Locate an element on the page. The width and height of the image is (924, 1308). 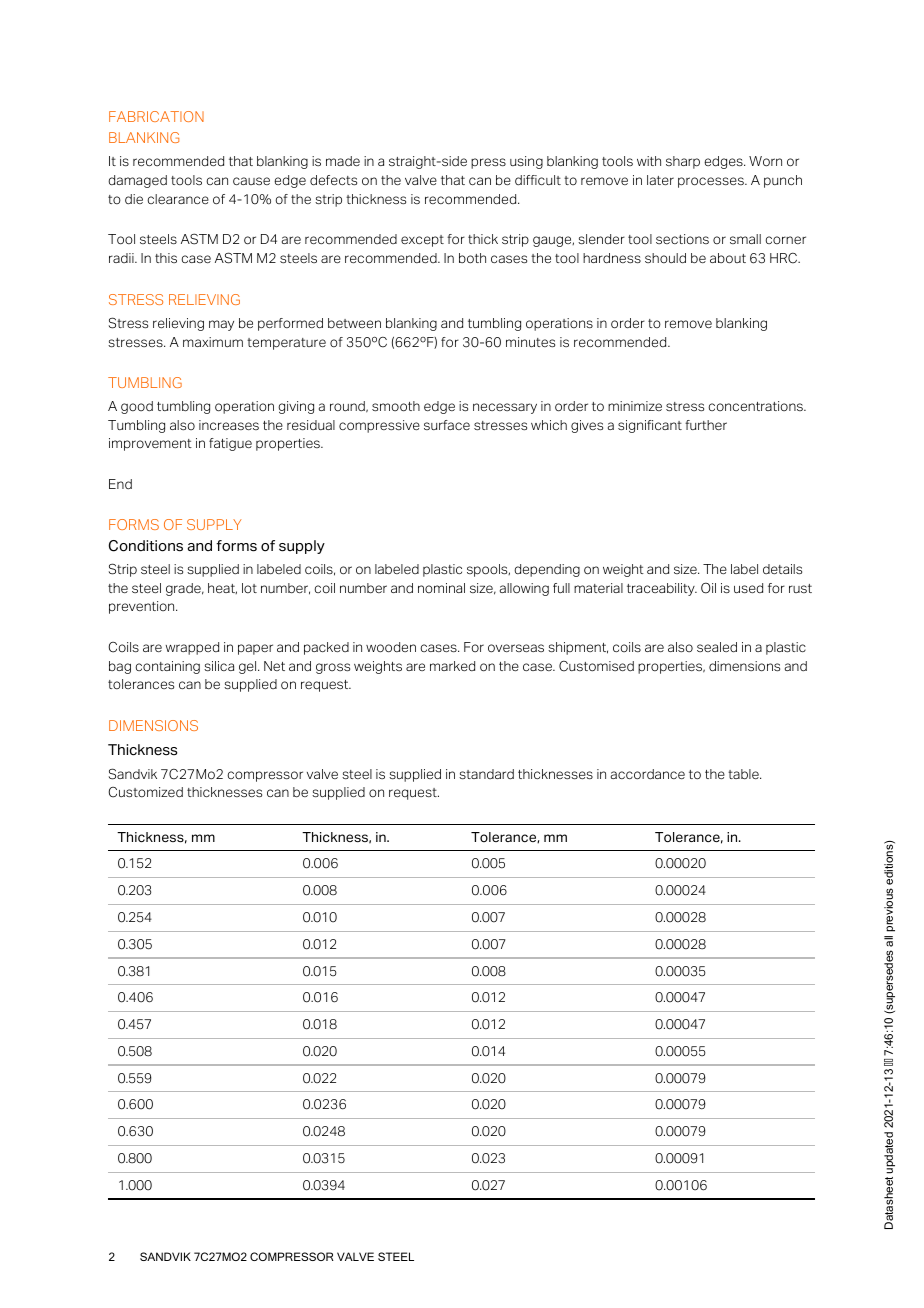
surface is located at coordinates (447, 425).
